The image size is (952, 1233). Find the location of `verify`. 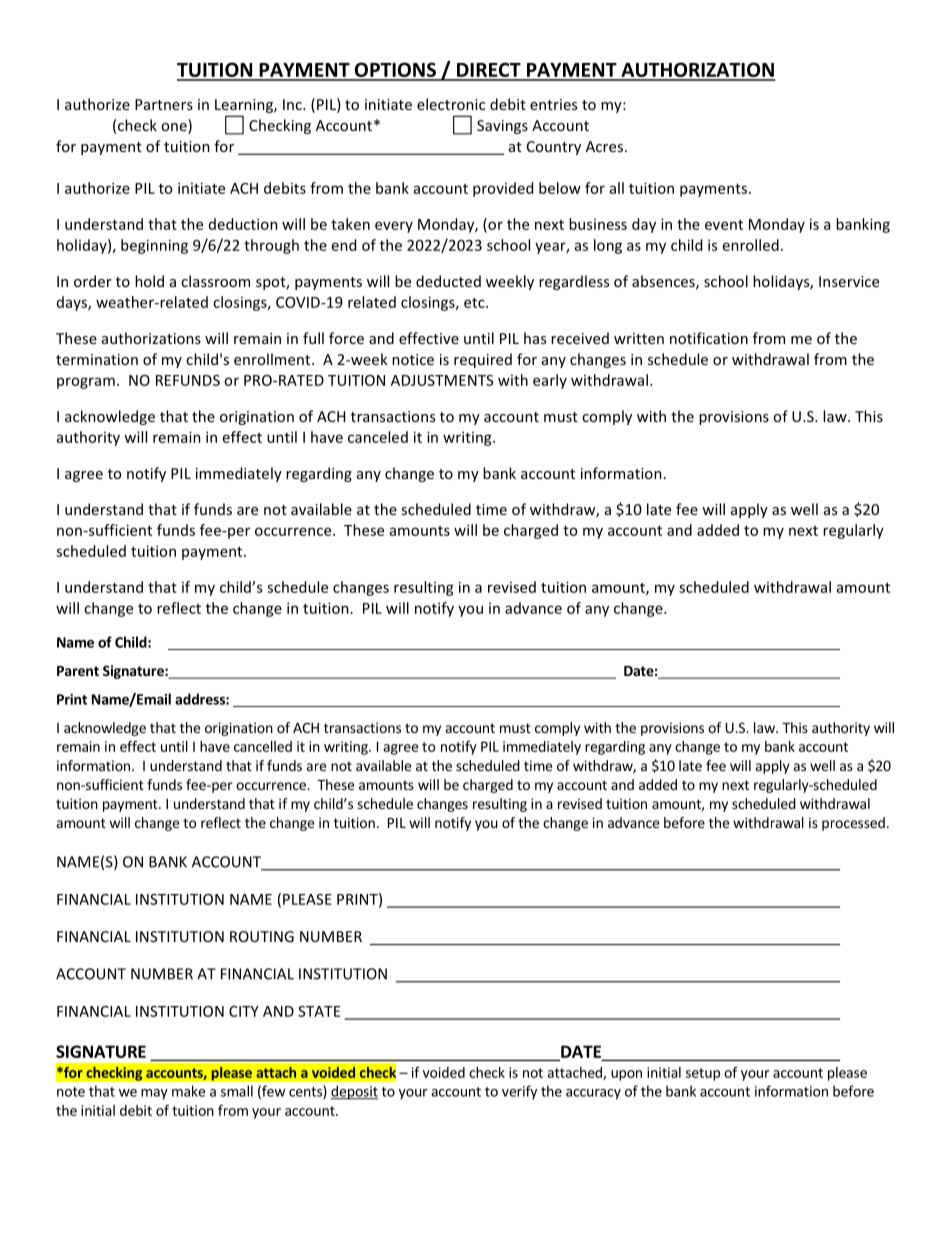

verify is located at coordinates (519, 1092).
